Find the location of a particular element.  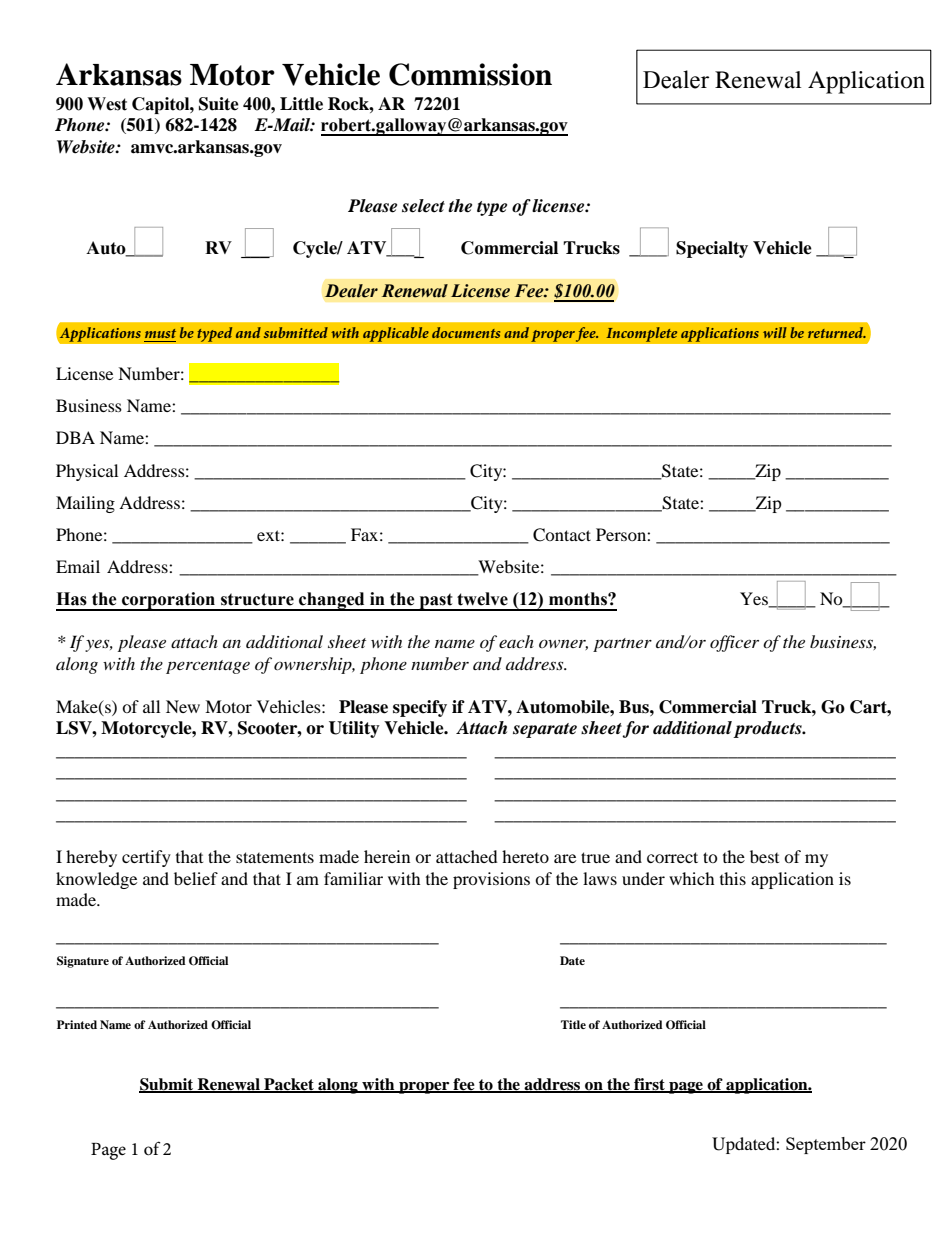

will is located at coordinates (775, 332).
